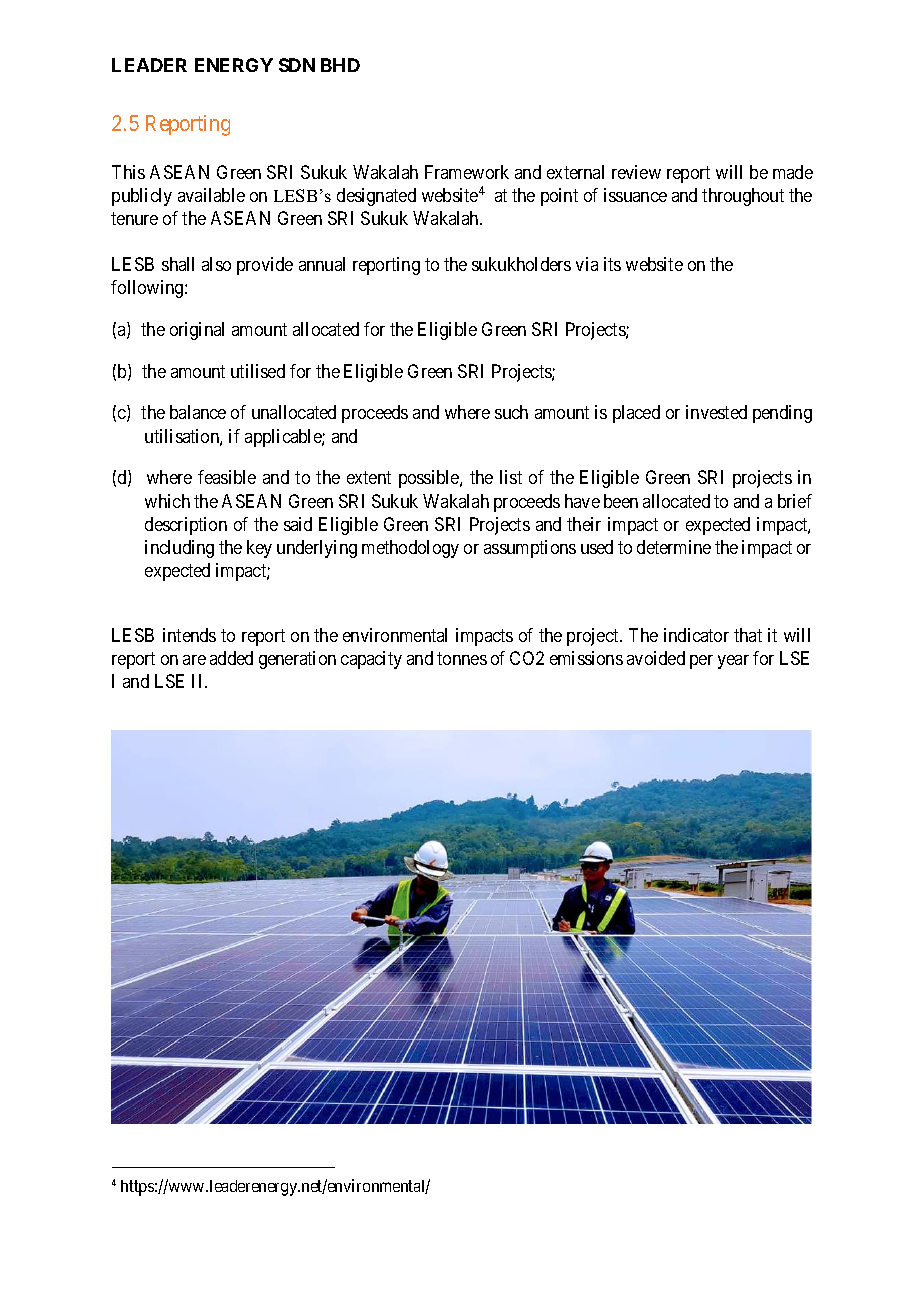  Describe the element at coordinates (297, 65) in the image. I see `SDN` at that location.
